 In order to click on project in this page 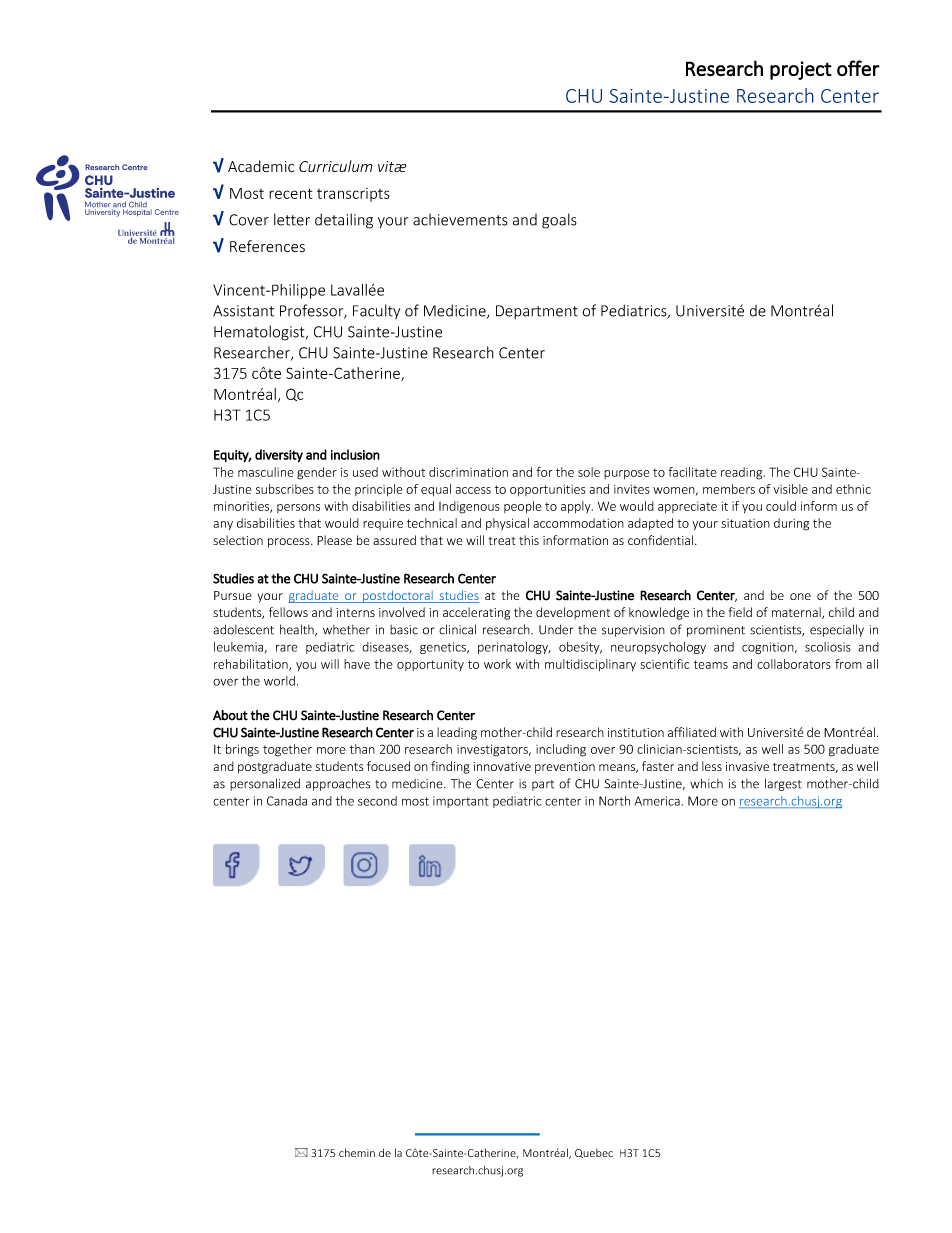, I will do `click(801, 70)`.
